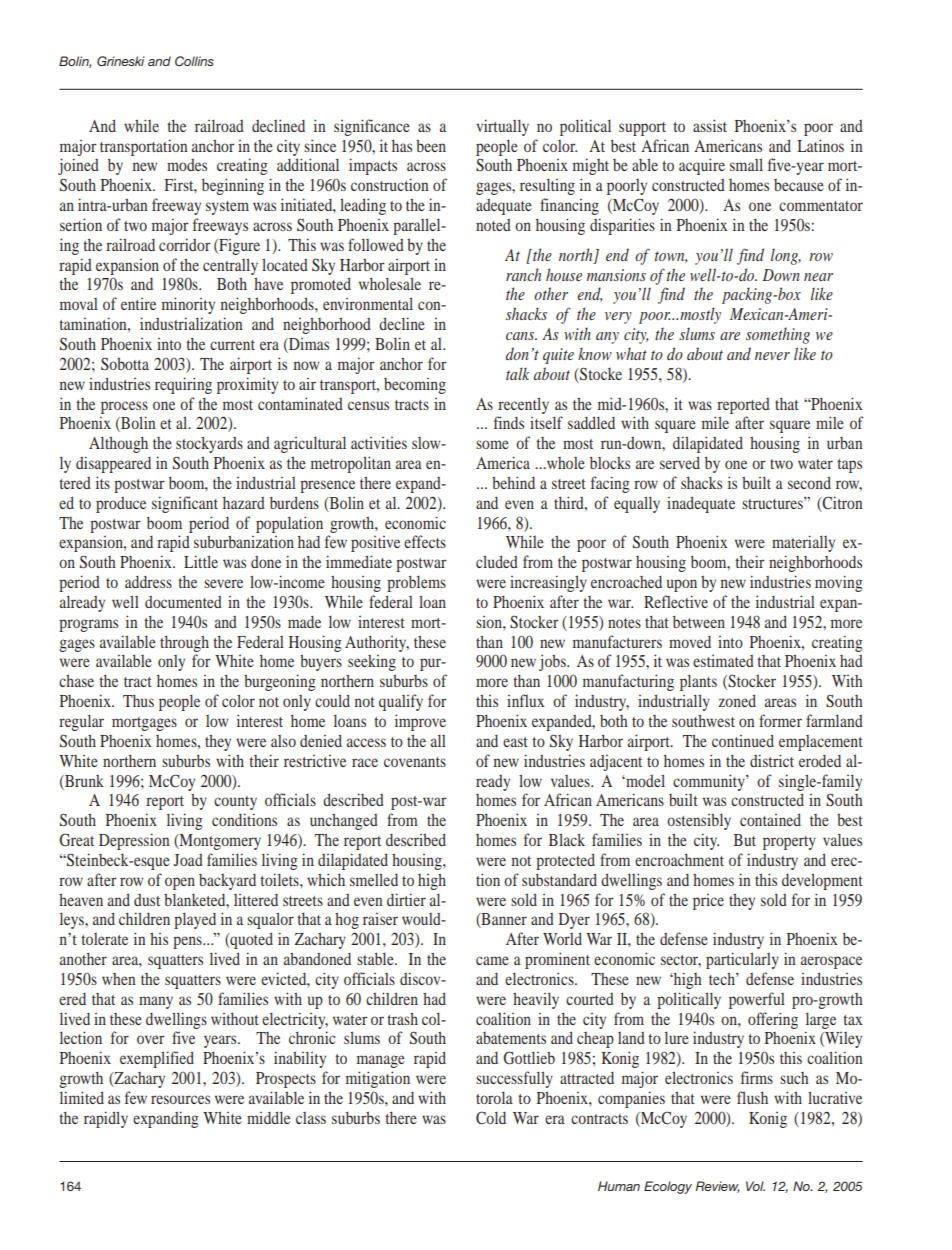 This screenshot has width=952, height=1250. I want to click on between, so click(699, 621).
